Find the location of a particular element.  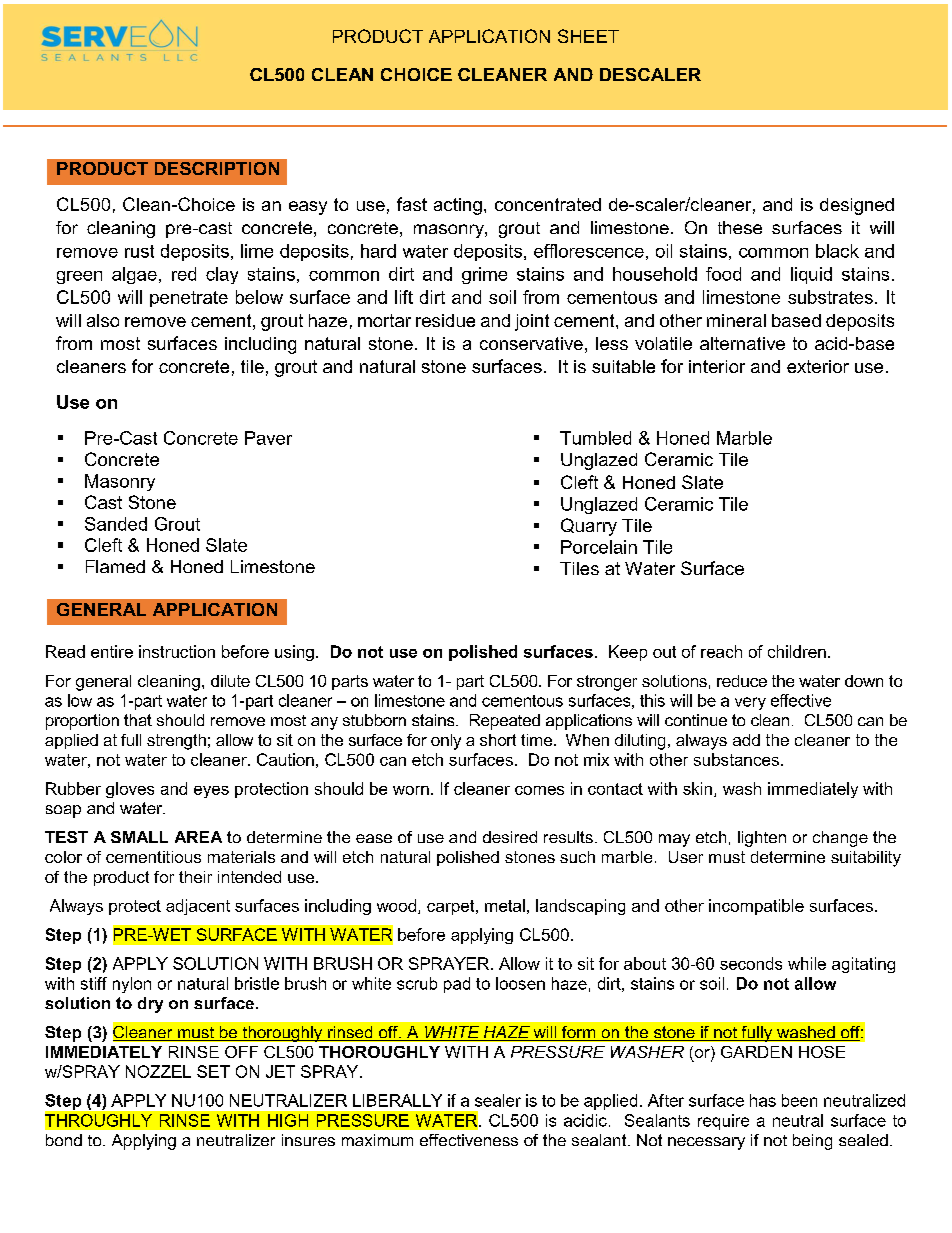

designed is located at coordinates (857, 206).
